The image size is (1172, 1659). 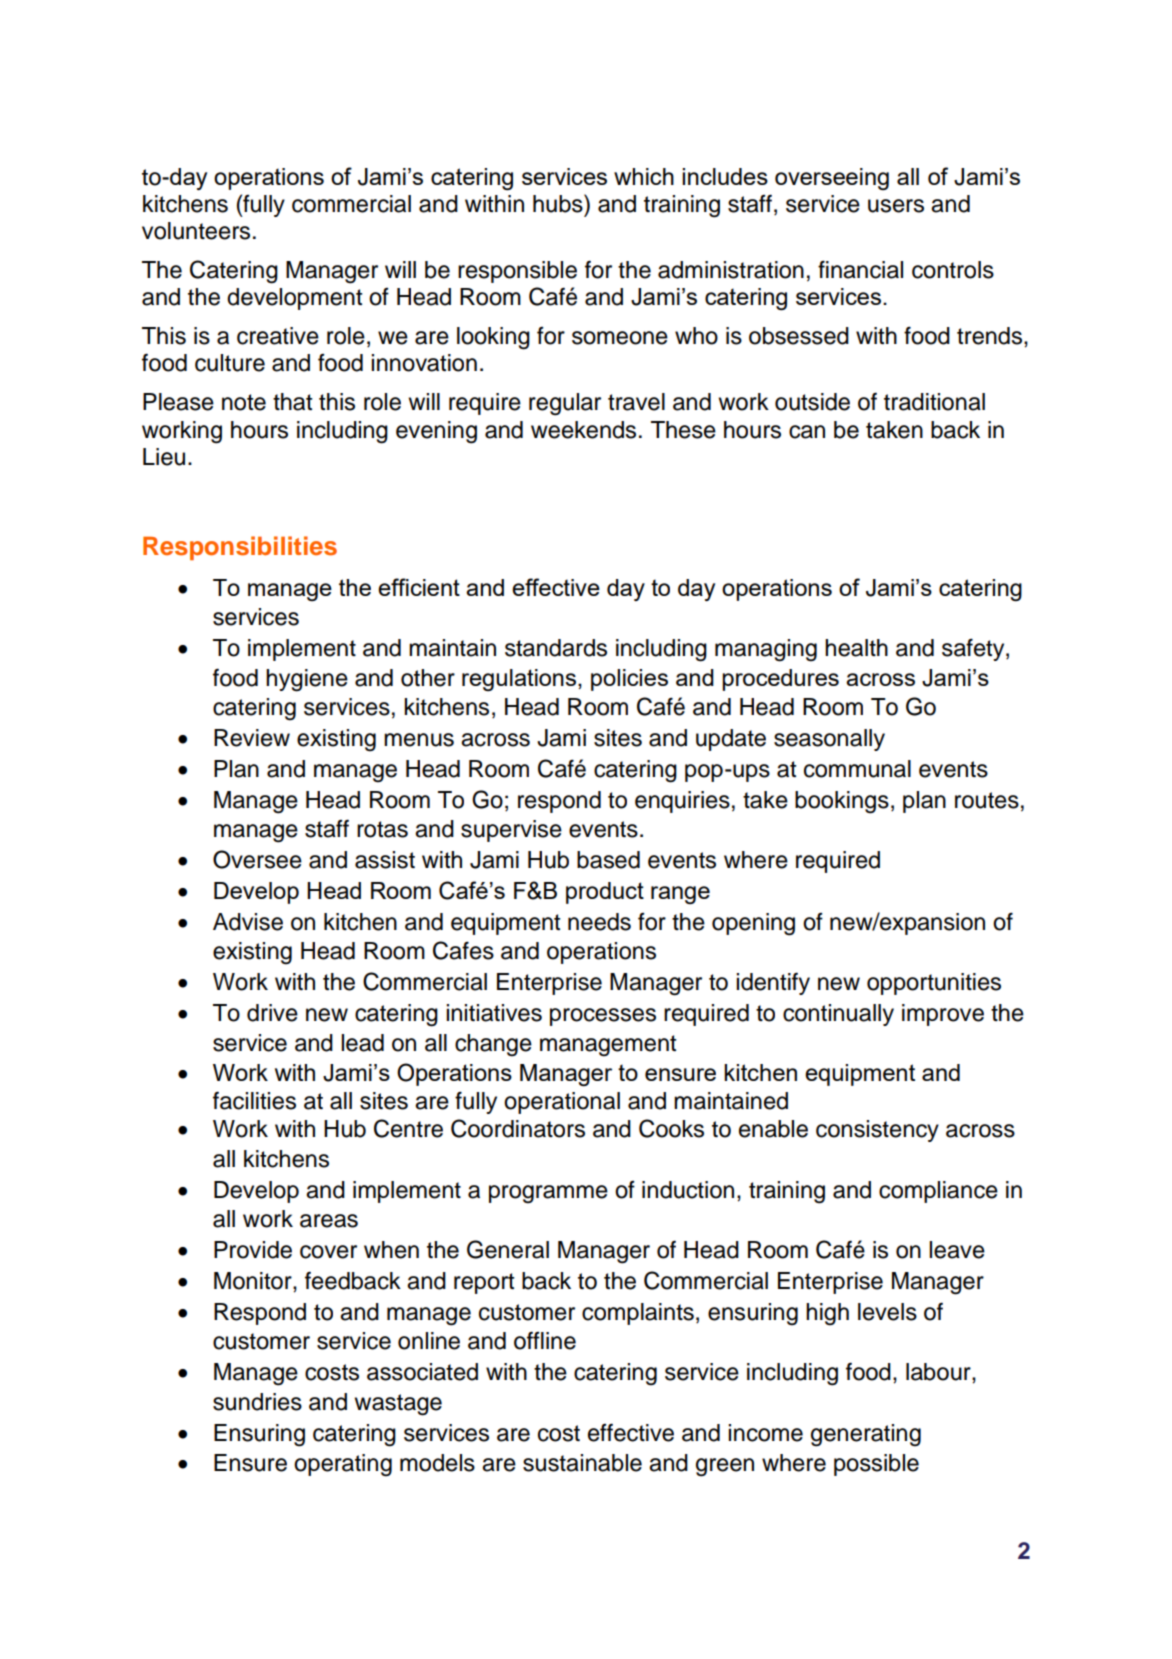 I want to click on sustainable, so click(x=582, y=1463).
